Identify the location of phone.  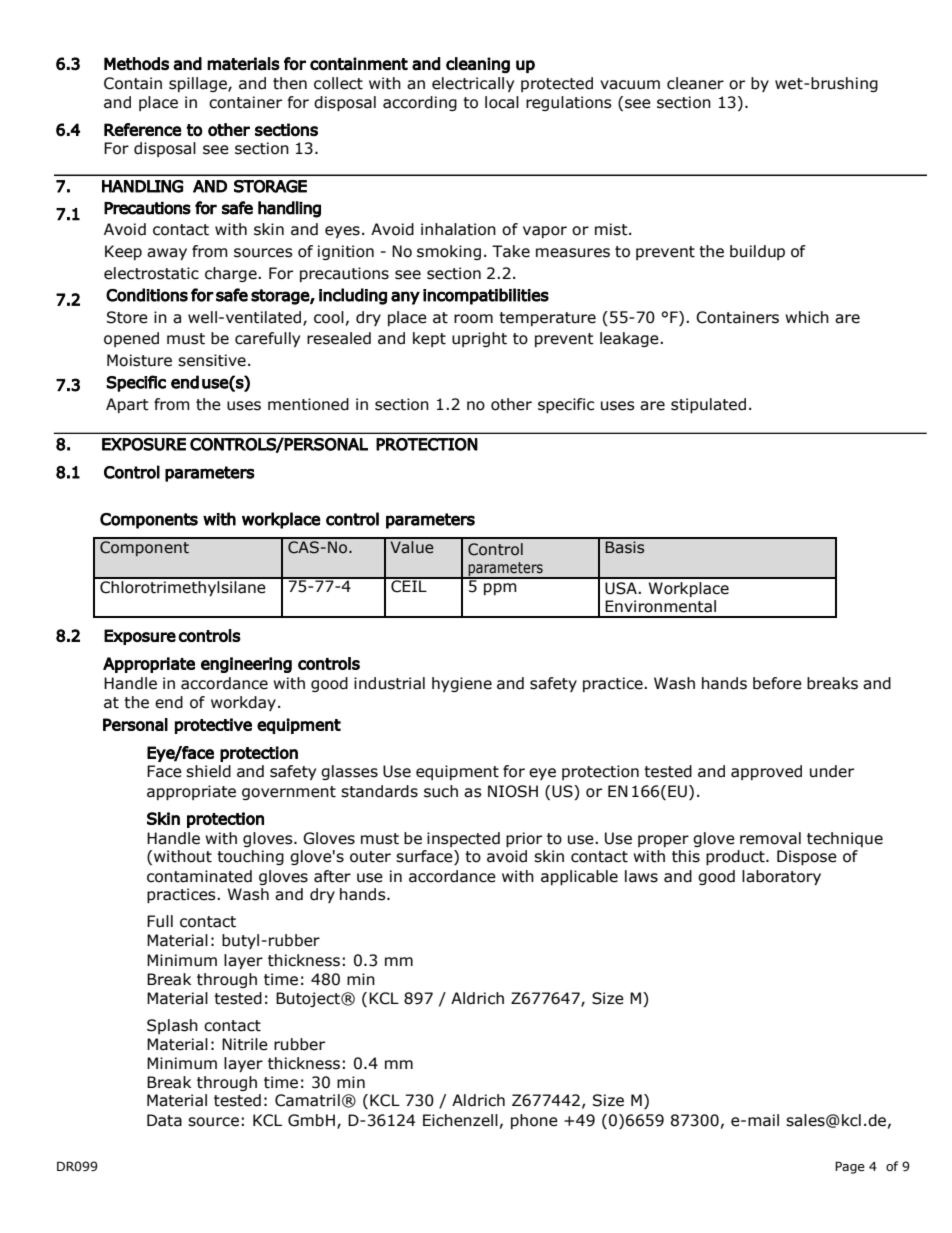
(534, 1121).
